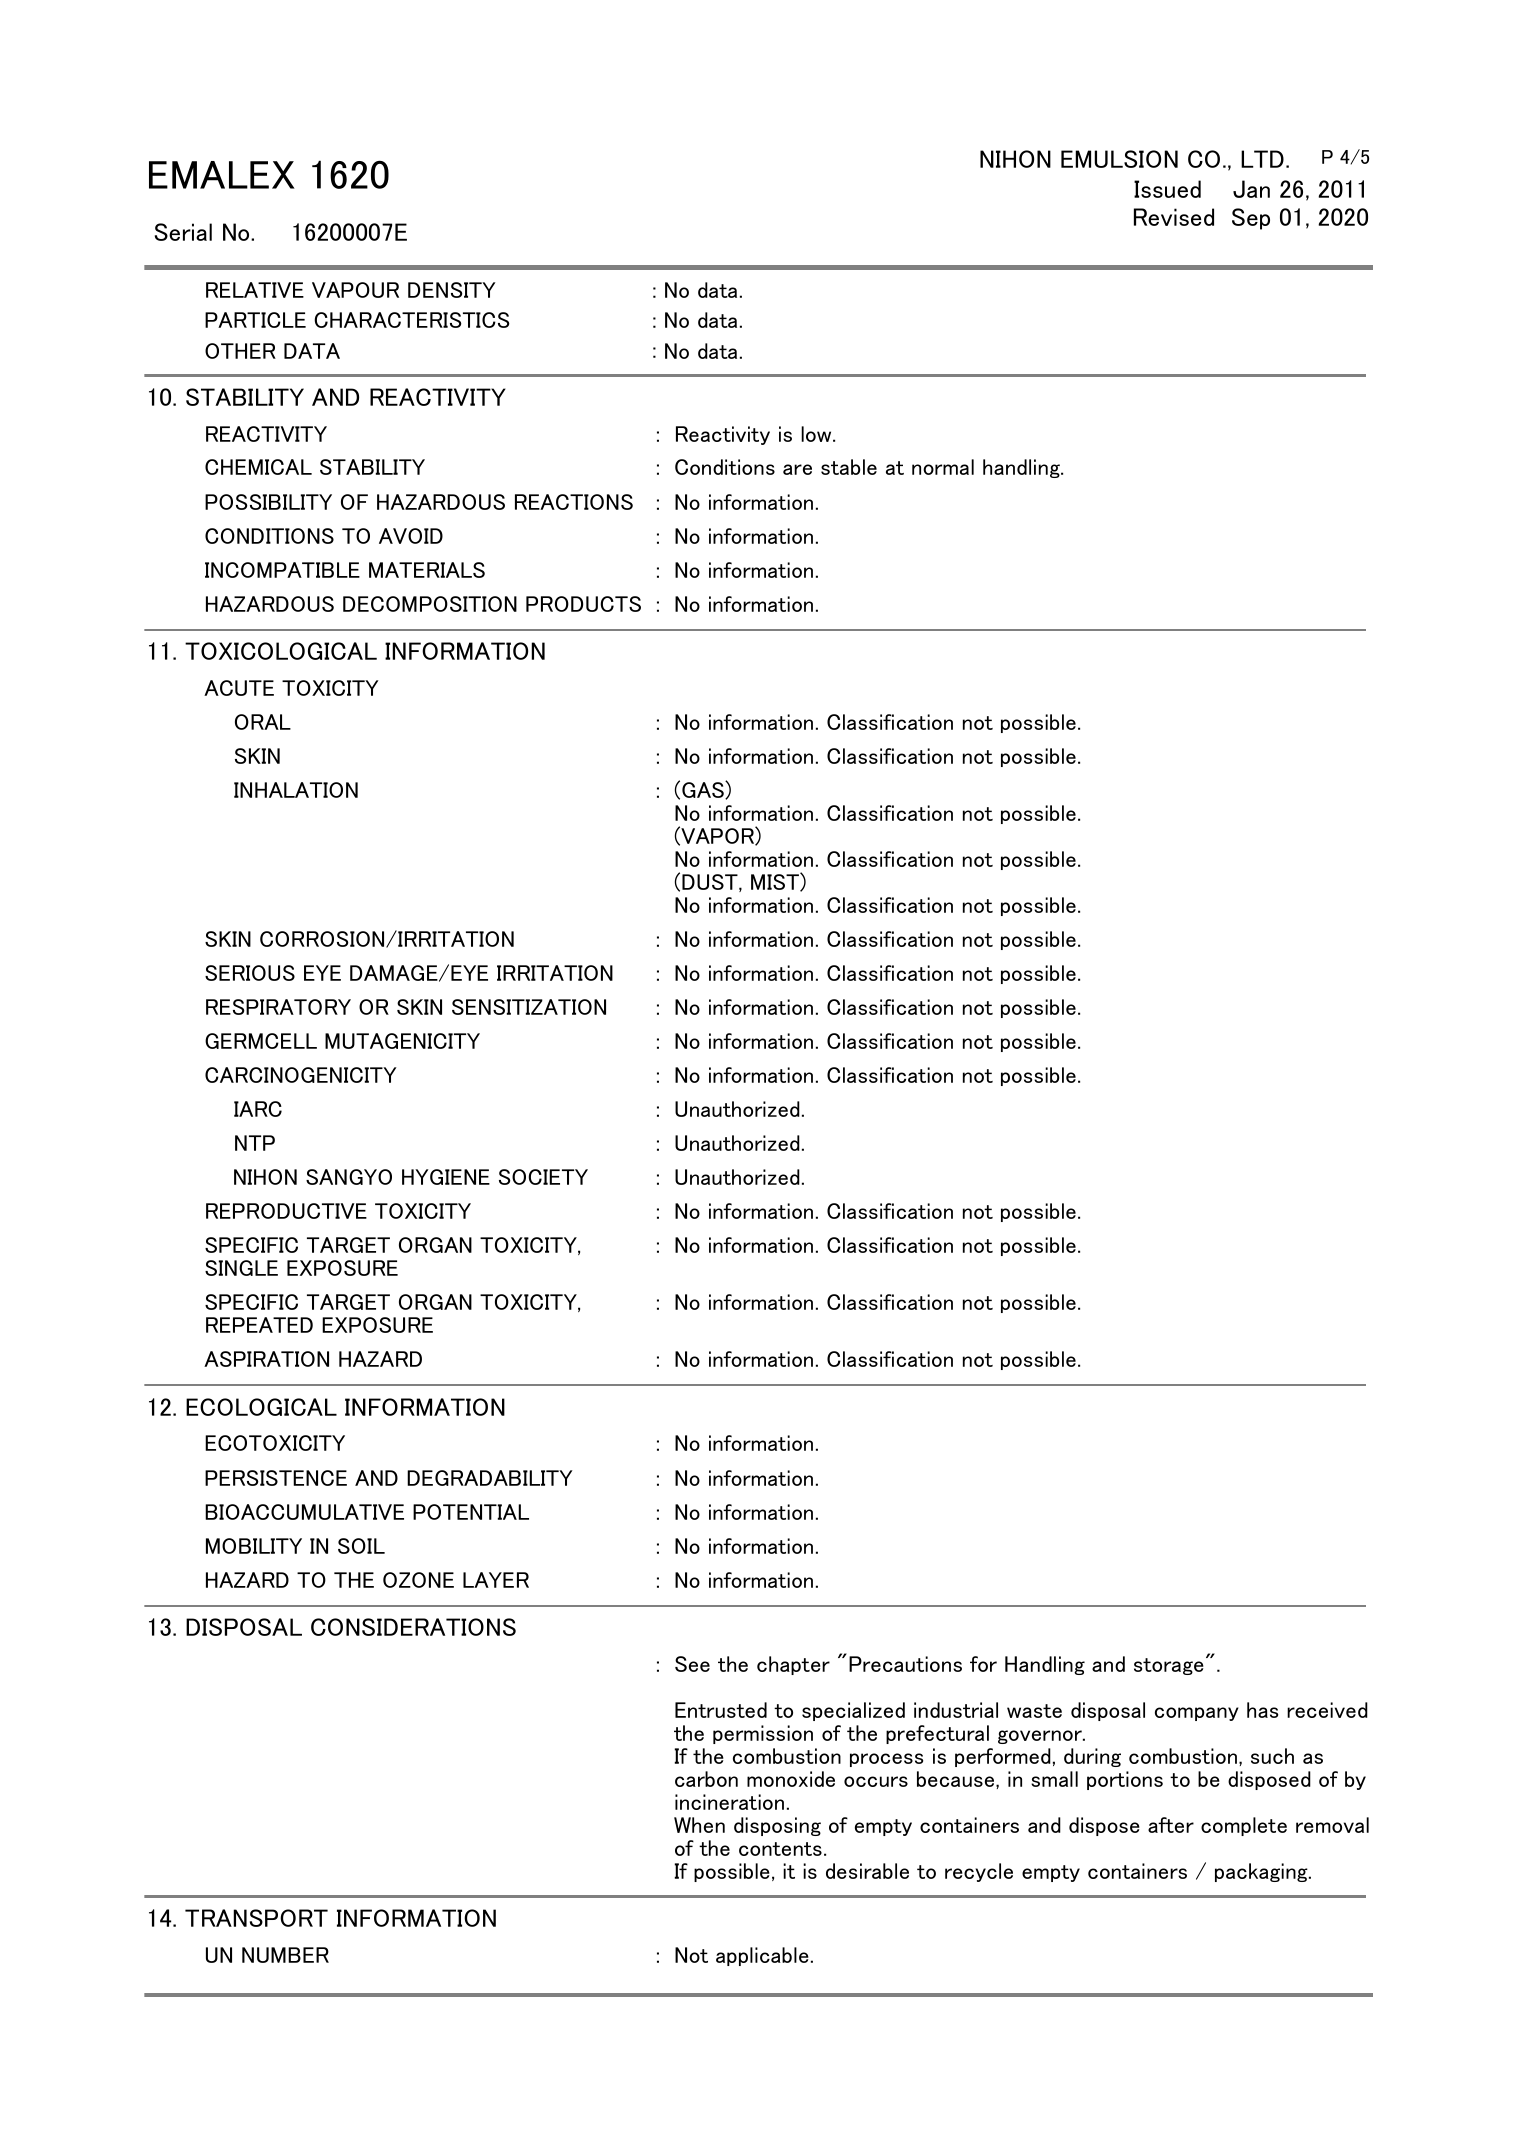 The height and width of the image is (2144, 1516). I want to click on SOCIETY, so click(543, 1177).
